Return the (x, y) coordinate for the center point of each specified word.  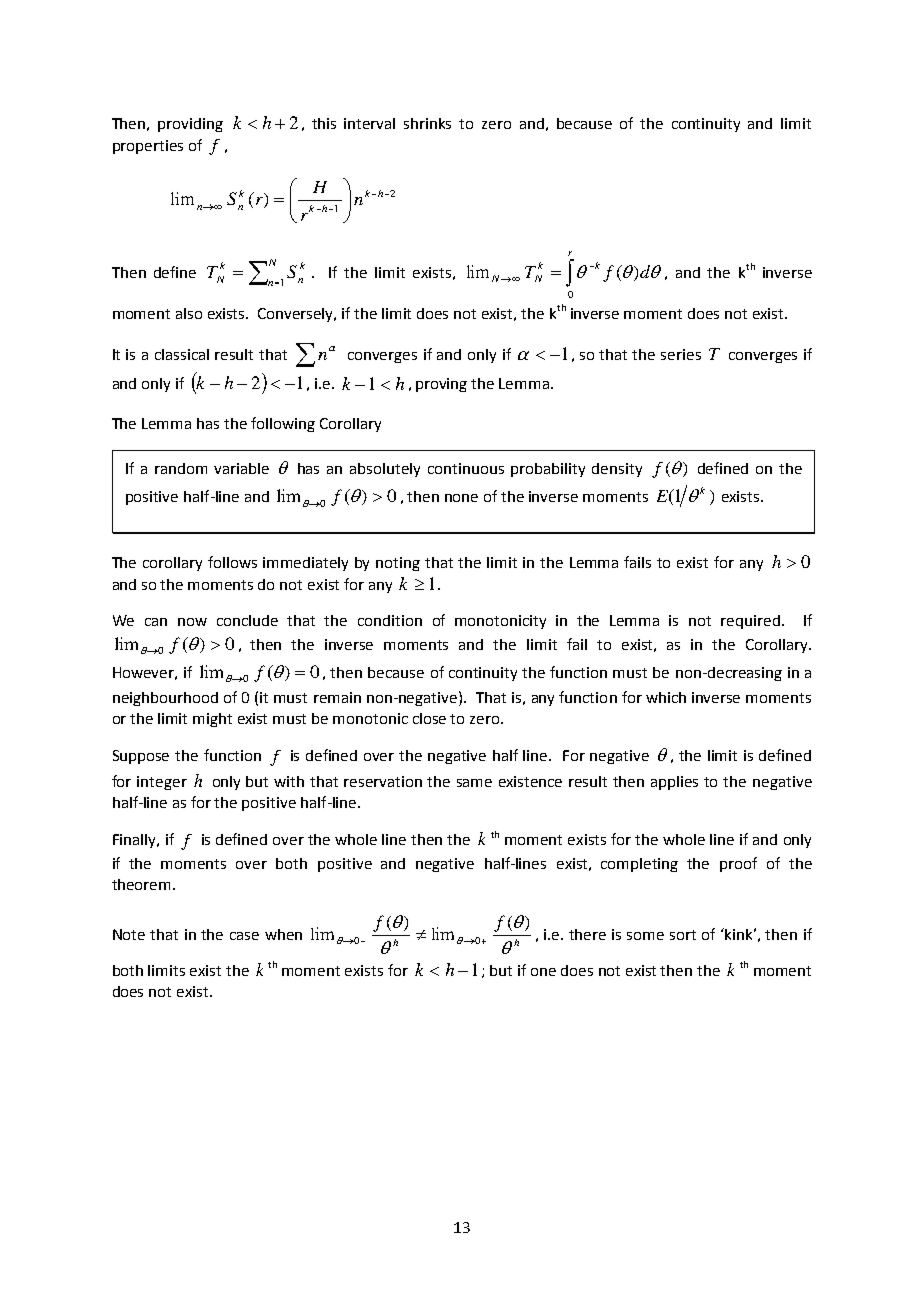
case (244, 936)
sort (683, 935)
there (587, 934)
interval (369, 123)
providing (190, 125)
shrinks (427, 123)
